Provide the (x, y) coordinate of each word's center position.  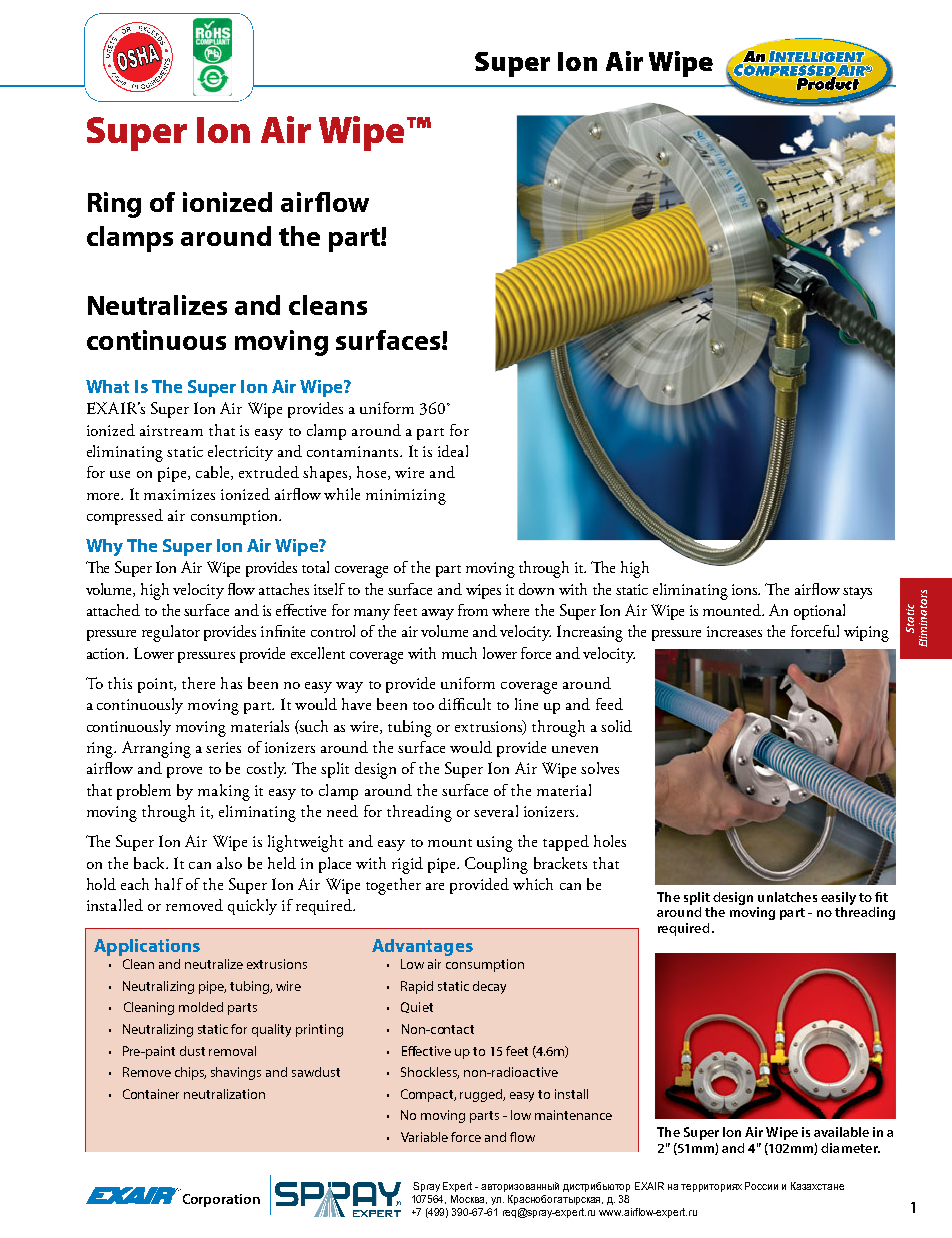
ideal (453, 451)
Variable (424, 1137)
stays (857, 593)
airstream (171, 430)
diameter (850, 1148)
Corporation (221, 1200)
